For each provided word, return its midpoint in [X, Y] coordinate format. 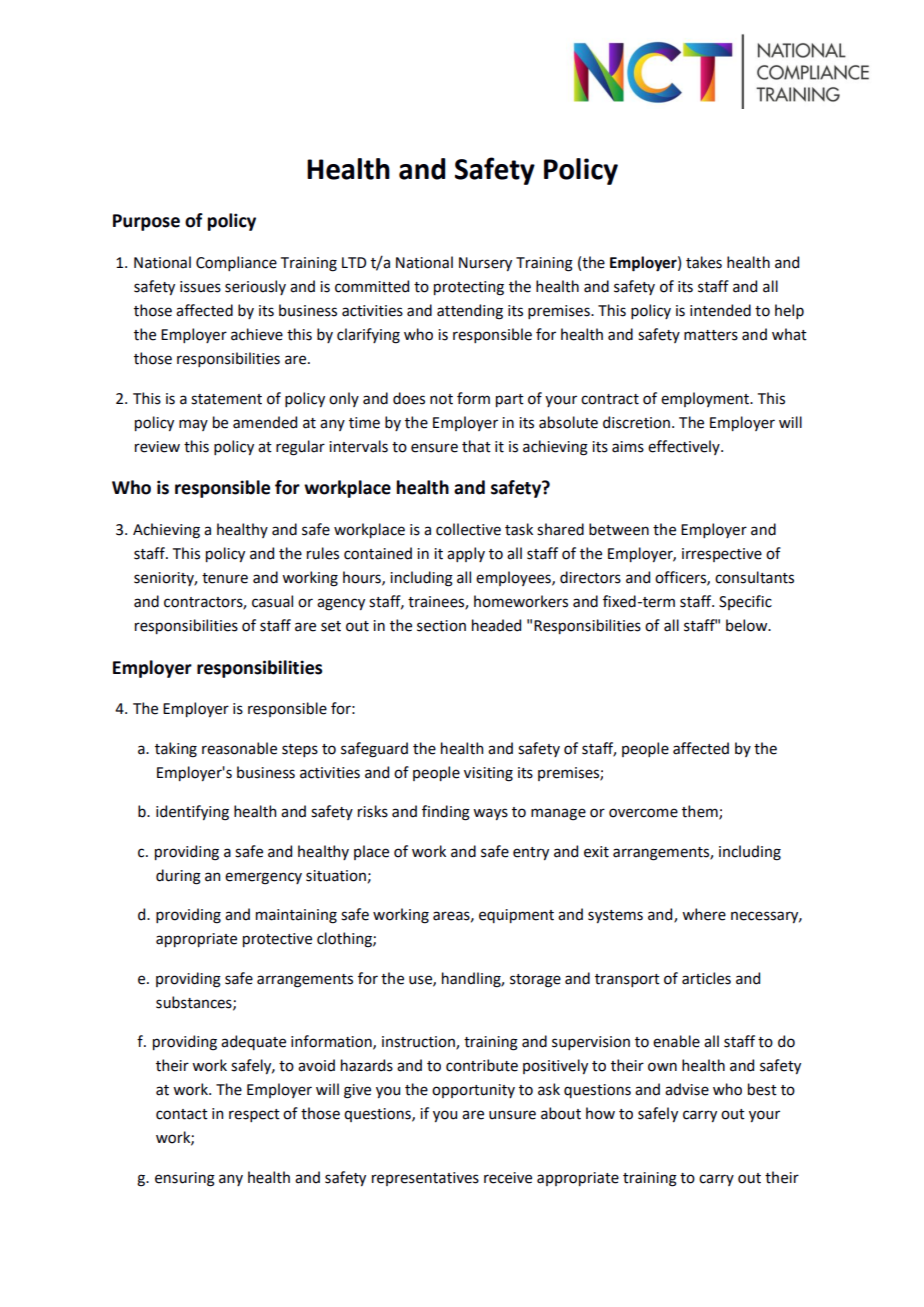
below [748, 625]
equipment [516, 916]
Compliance [236, 263]
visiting [488, 774]
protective [277, 940]
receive [508, 1178]
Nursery [485, 264]
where [704, 914]
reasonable [239, 748]
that [476, 446]
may [193, 425]
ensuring [185, 1179]
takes [704, 262]
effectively [685, 447]
